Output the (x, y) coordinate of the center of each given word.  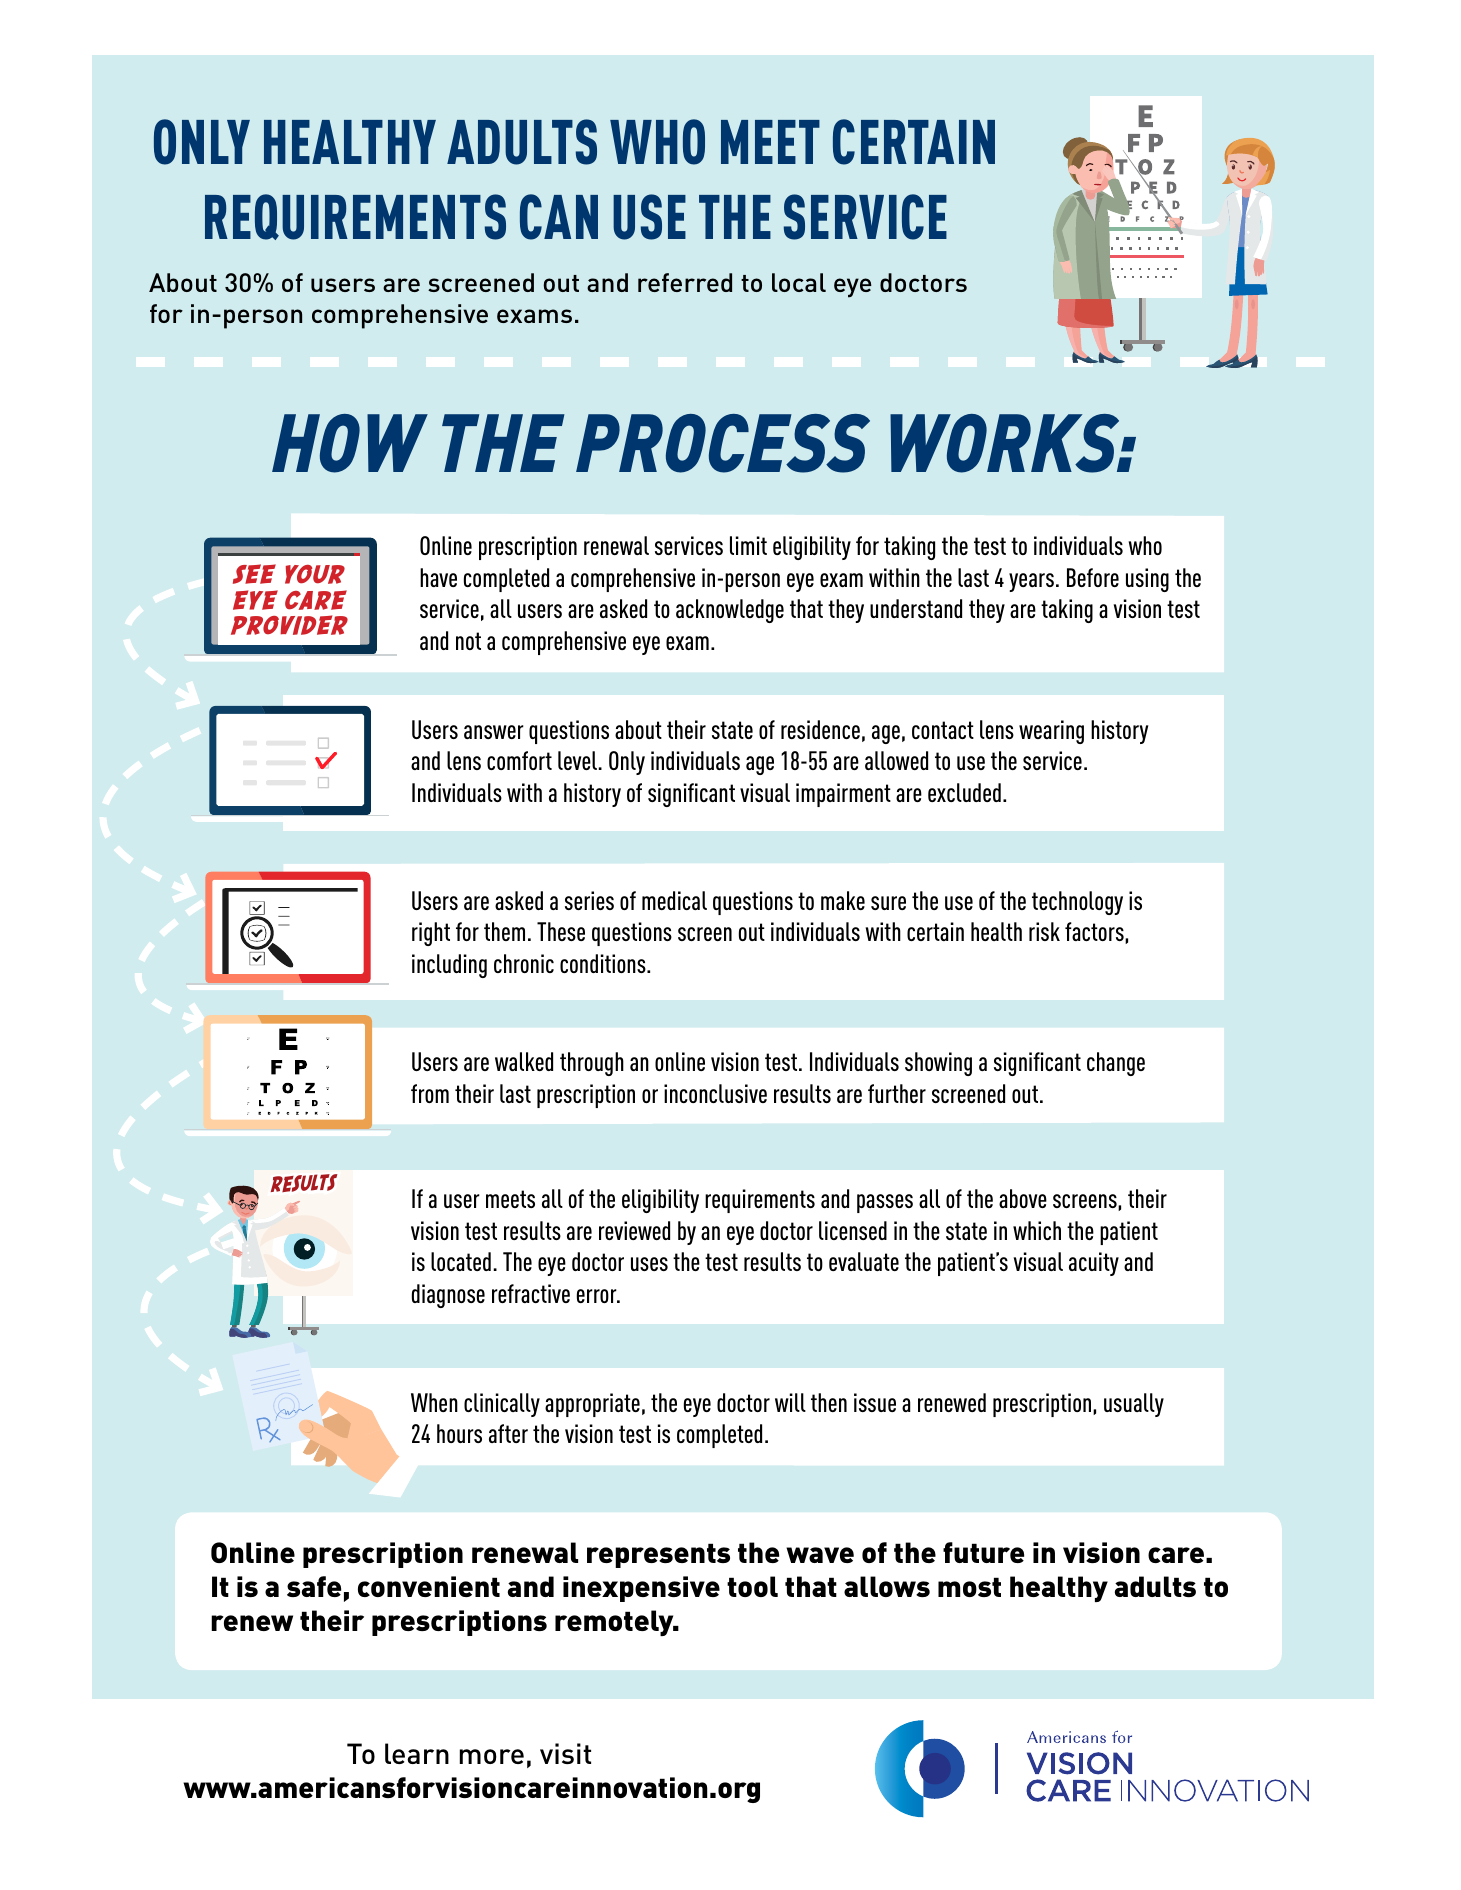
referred (685, 282)
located (461, 1261)
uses (649, 1264)
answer (494, 732)
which (1037, 1230)
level (579, 760)
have (438, 577)
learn (417, 1753)
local (799, 282)
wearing (1051, 732)
